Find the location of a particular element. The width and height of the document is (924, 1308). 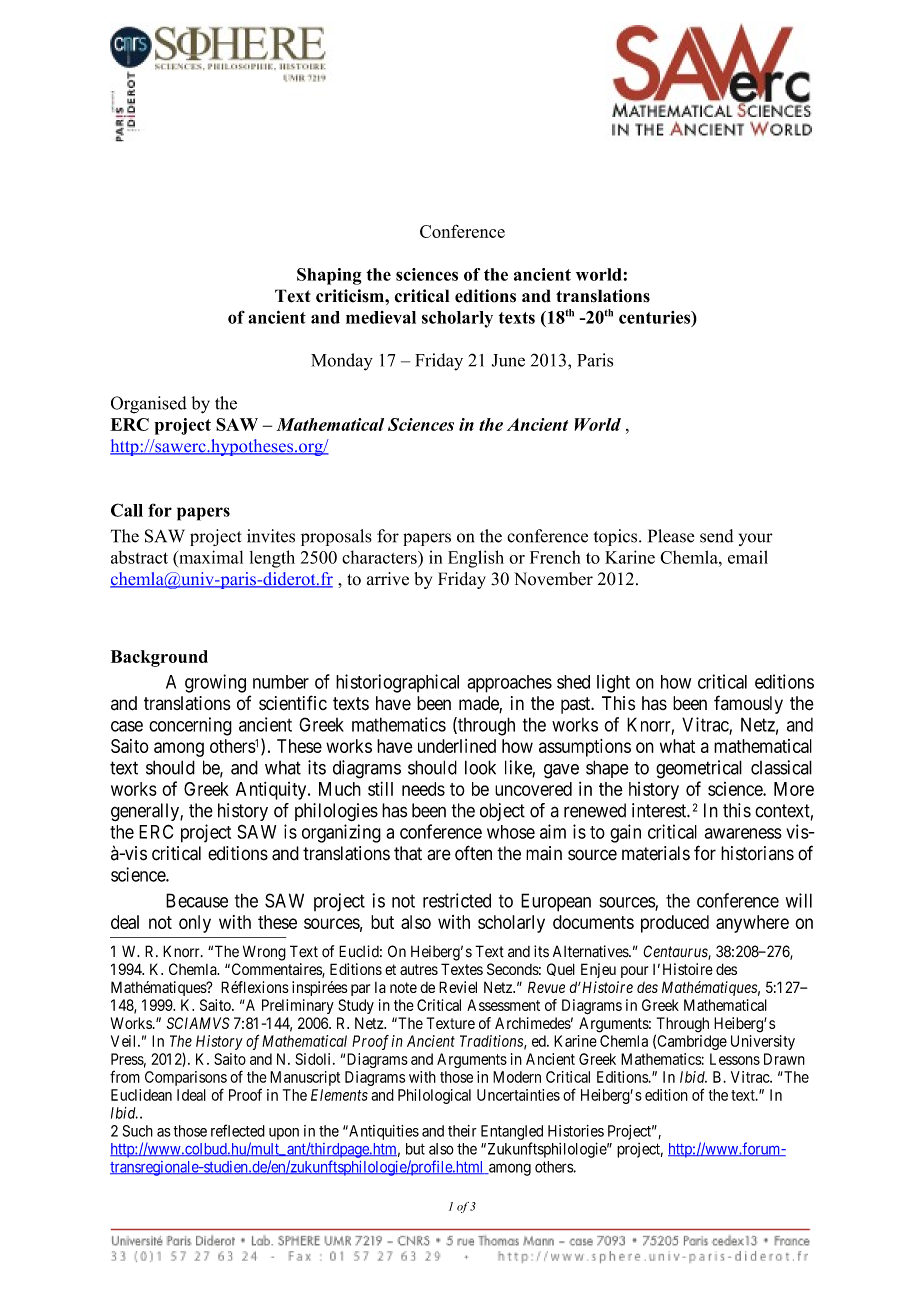

growing is located at coordinates (215, 683).
